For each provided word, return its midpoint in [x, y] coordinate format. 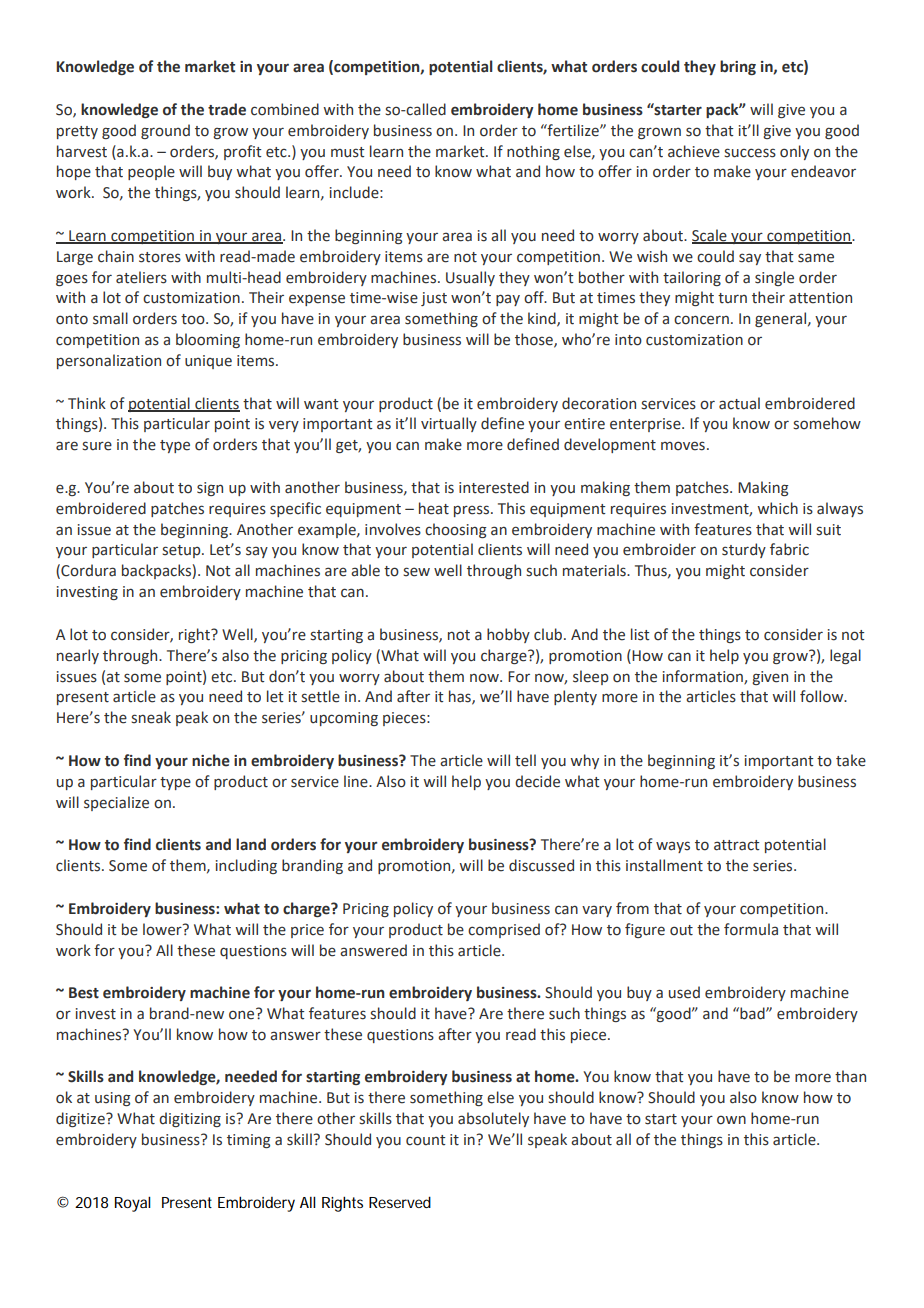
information [704, 677]
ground [165, 131]
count [426, 1140]
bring [738, 67]
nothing [533, 152]
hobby [508, 635]
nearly [78, 656]
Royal [133, 1204]
